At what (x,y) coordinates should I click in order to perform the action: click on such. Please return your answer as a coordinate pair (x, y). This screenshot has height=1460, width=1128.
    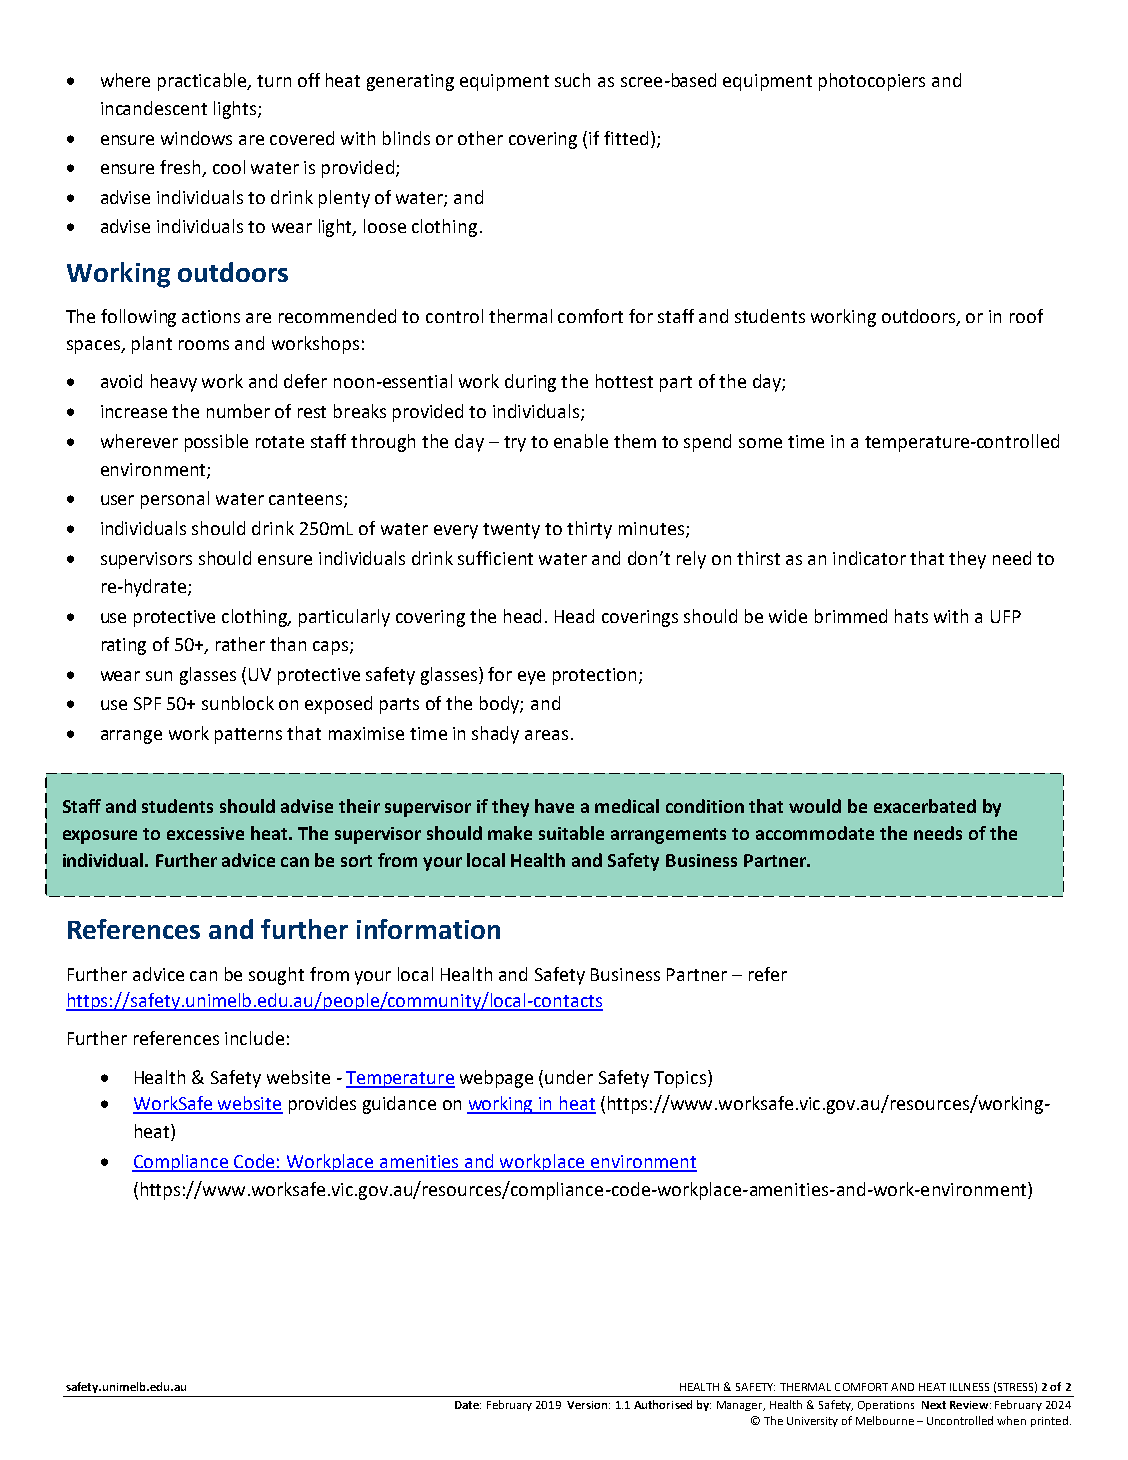
    Looking at the image, I should click on (572, 80).
